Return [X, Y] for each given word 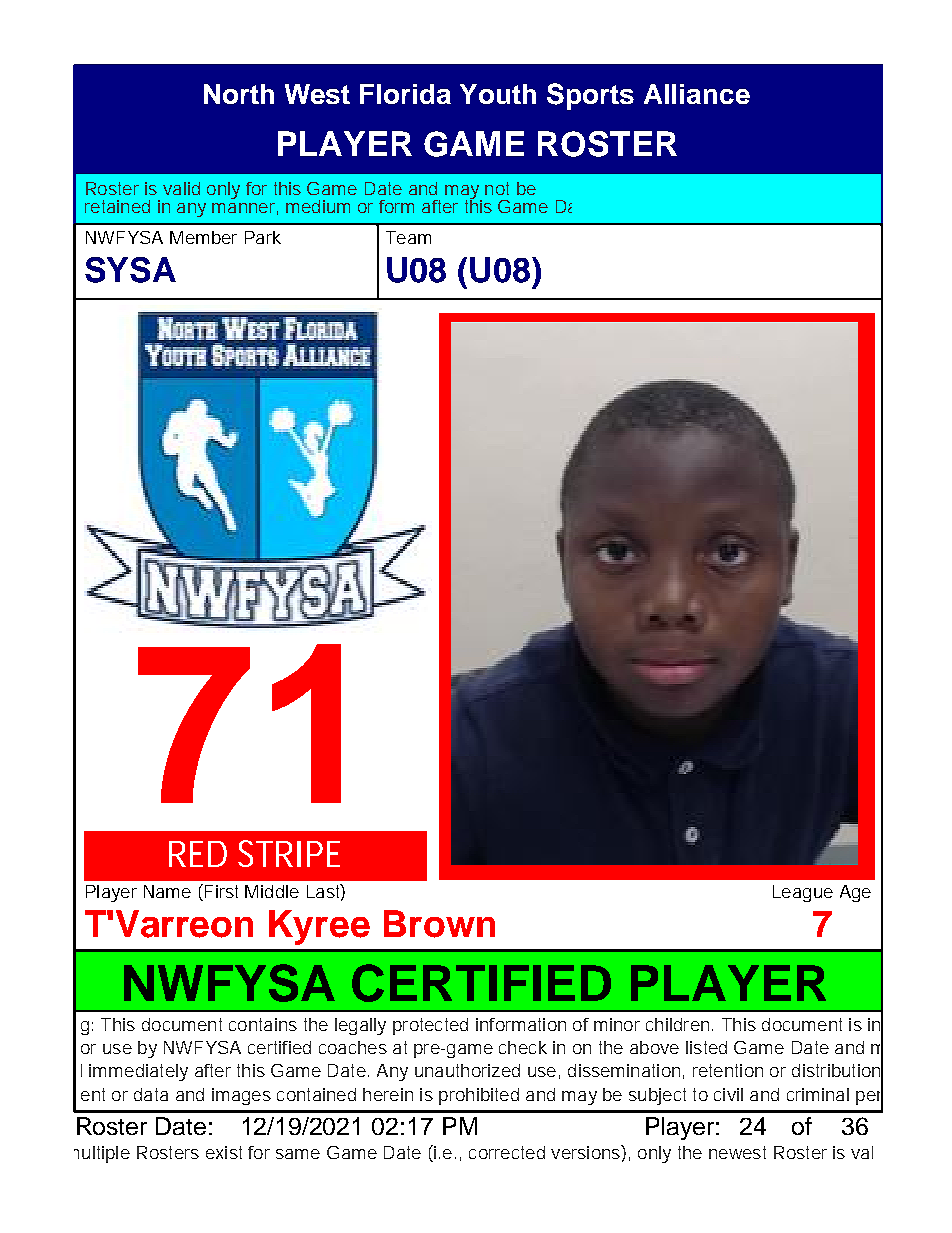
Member [203, 237]
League [803, 893]
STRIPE [289, 853]
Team [408, 237]
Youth [498, 94]
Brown [439, 924]
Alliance [697, 94]
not [497, 188]
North [239, 94]
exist [224, 1152]
